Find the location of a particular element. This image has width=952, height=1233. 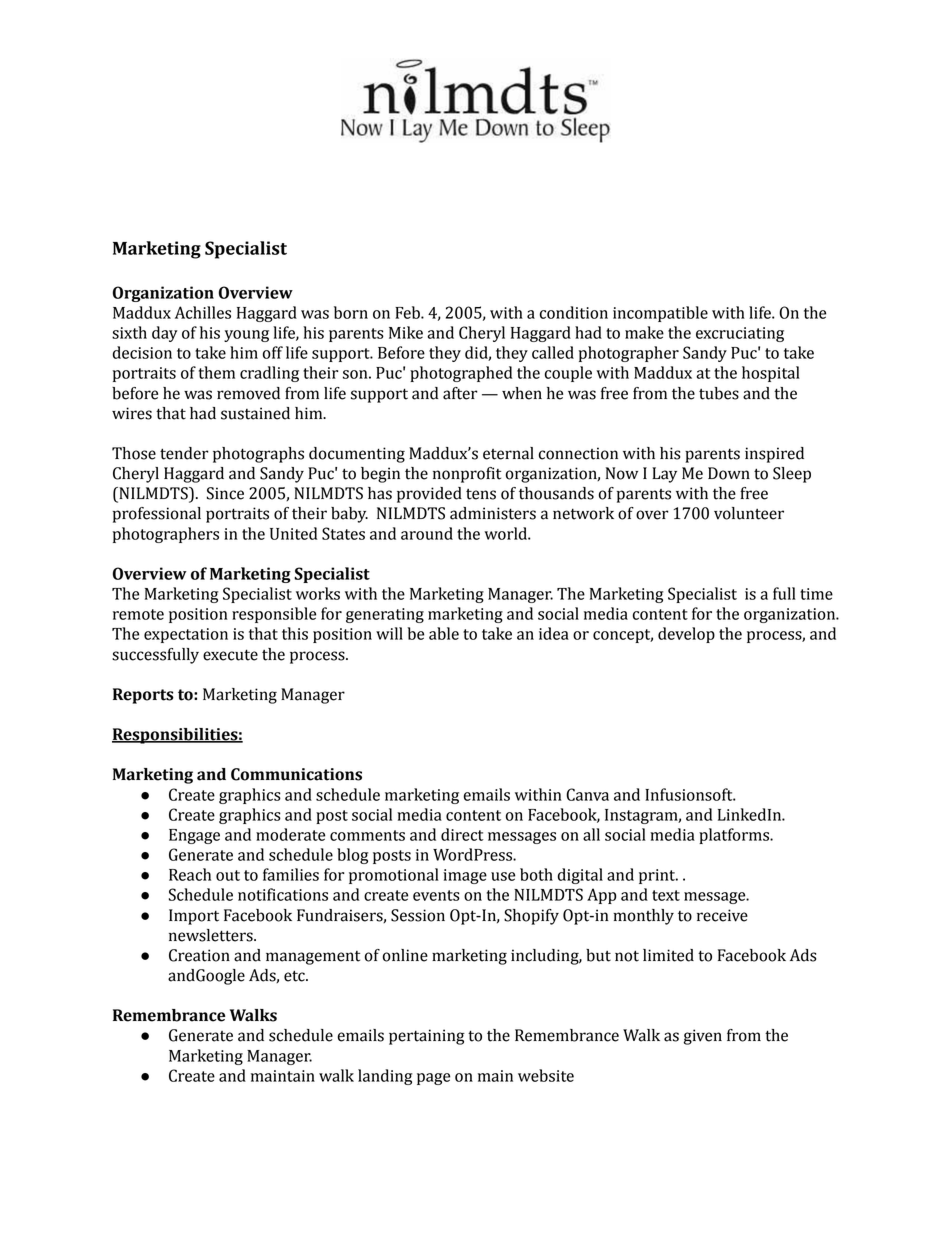

excruciating is located at coordinates (740, 334).
